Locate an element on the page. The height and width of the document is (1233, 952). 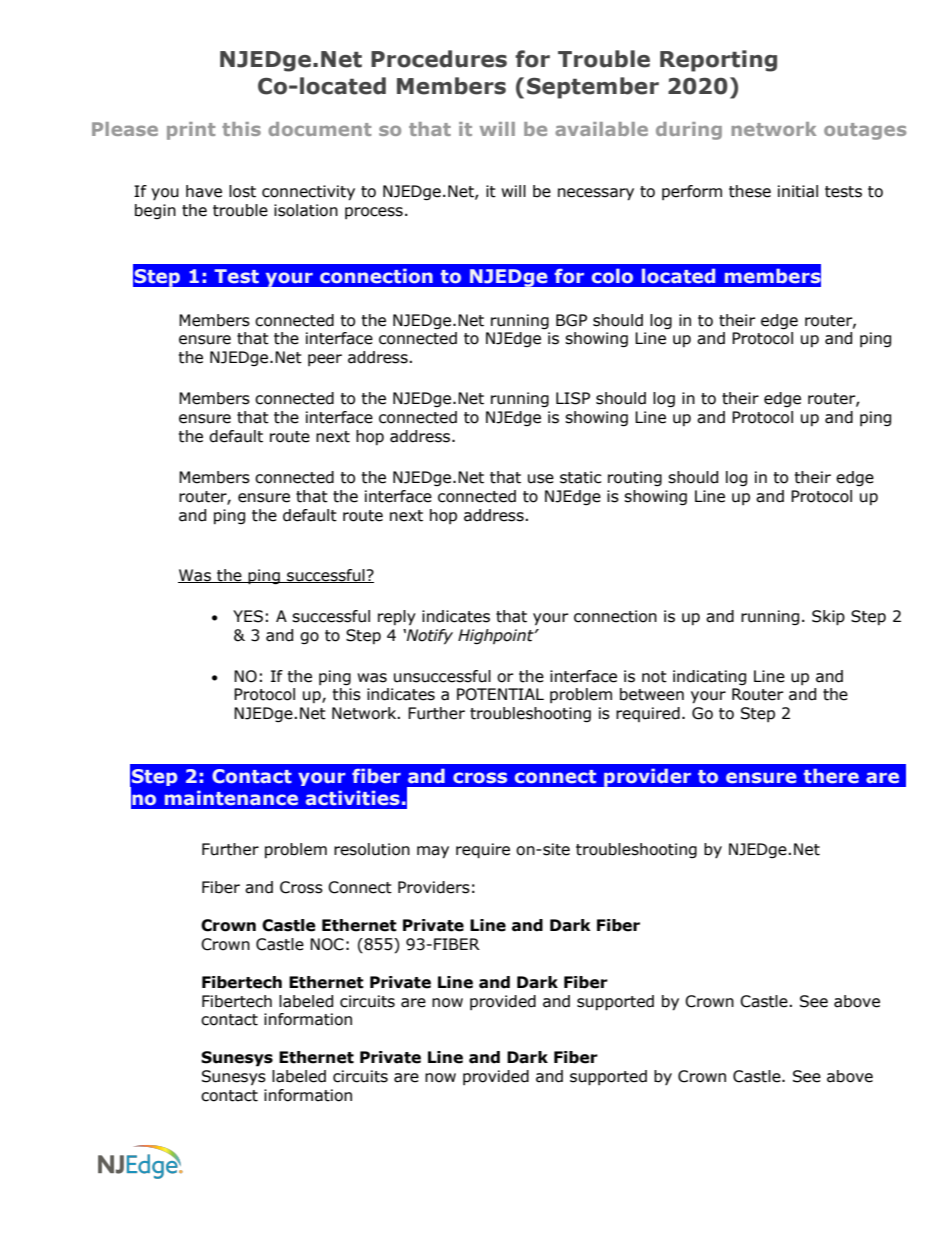
NOC is located at coordinates (327, 944).
